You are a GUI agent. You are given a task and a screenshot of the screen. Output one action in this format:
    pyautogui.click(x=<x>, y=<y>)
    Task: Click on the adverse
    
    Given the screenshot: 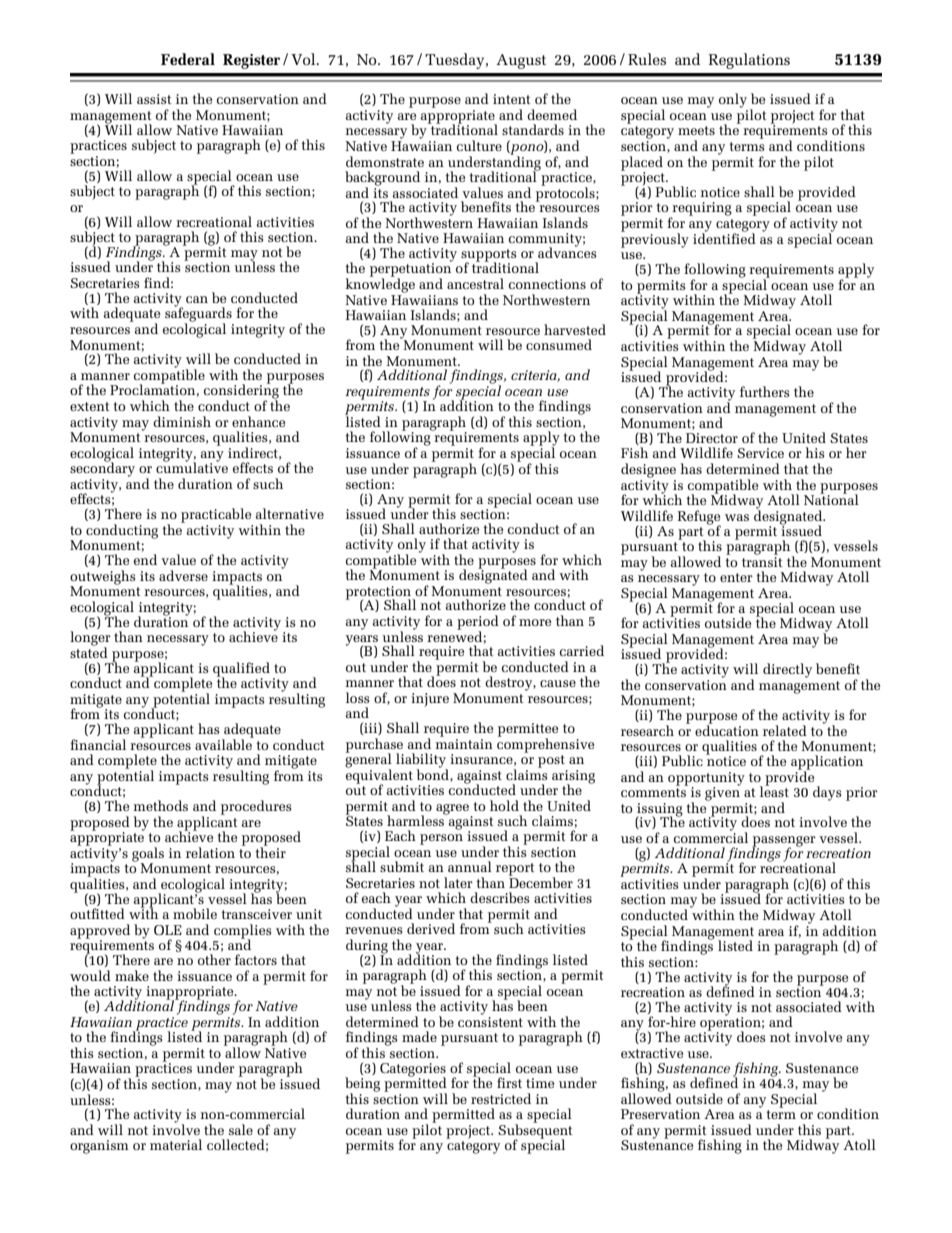 What is the action you would take?
    pyautogui.click(x=183, y=575)
